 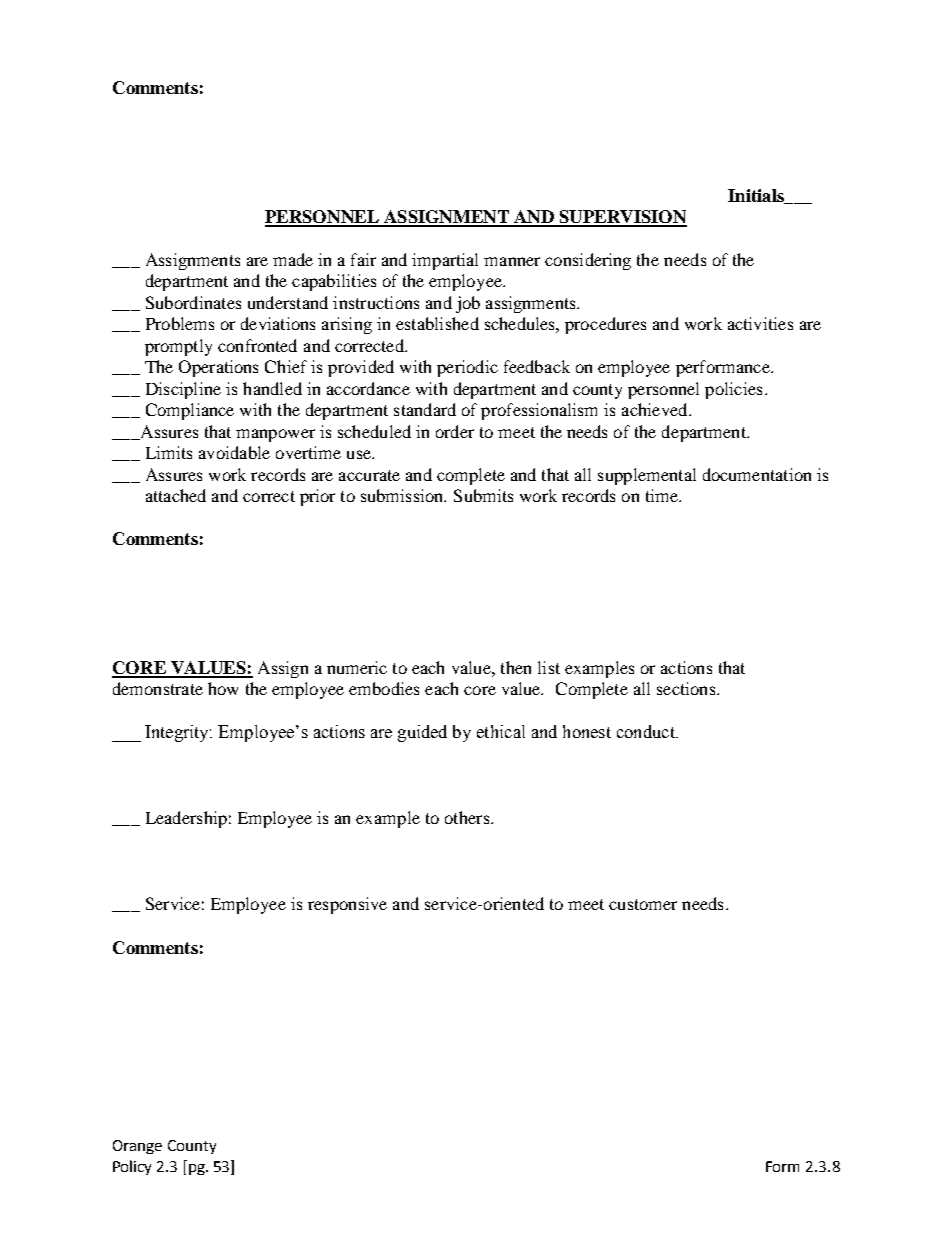 I want to click on impartial, so click(x=445, y=261).
